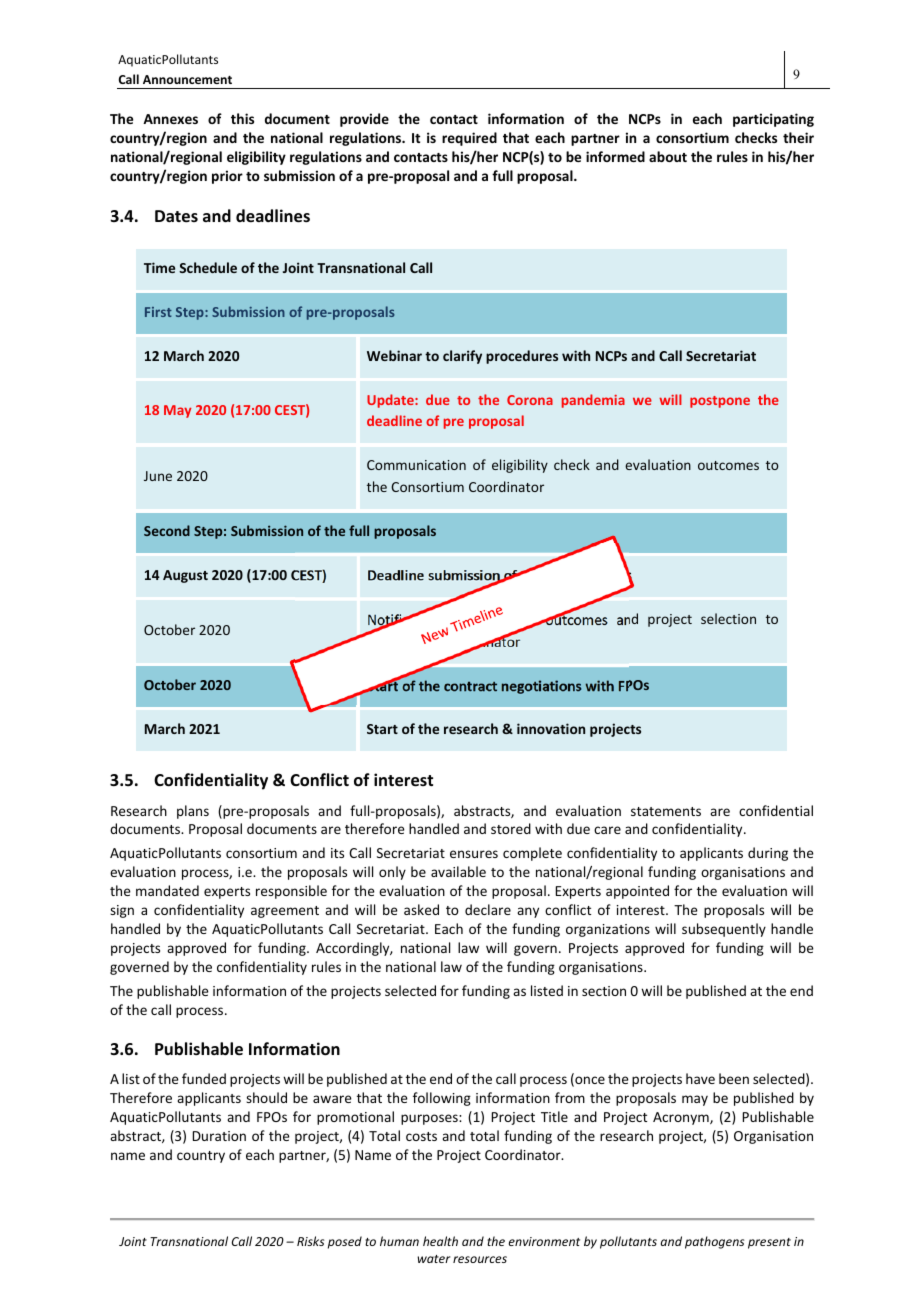 The image size is (924, 1308). I want to click on contract, so click(470, 686).
